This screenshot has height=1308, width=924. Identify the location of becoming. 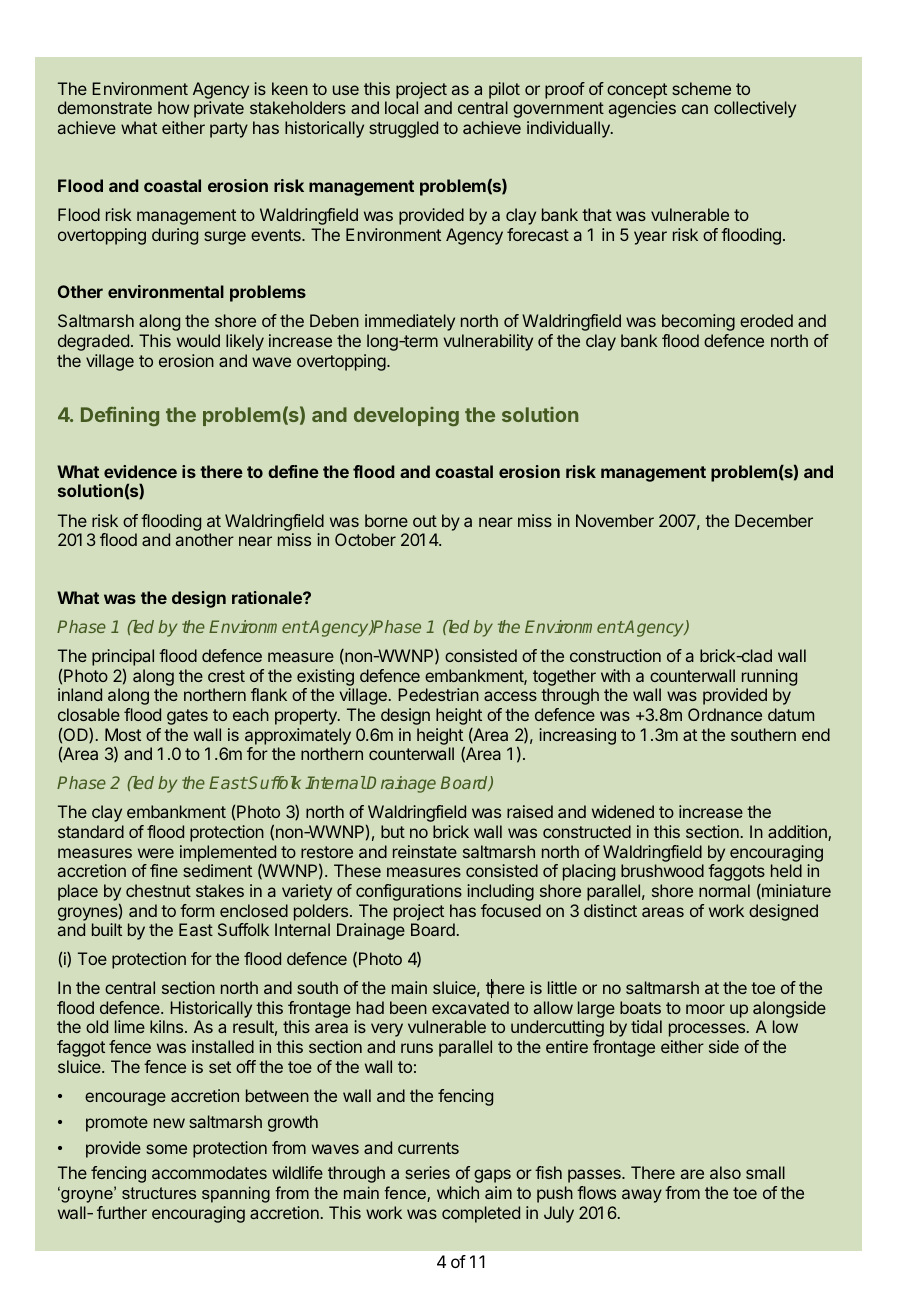
(698, 322).
